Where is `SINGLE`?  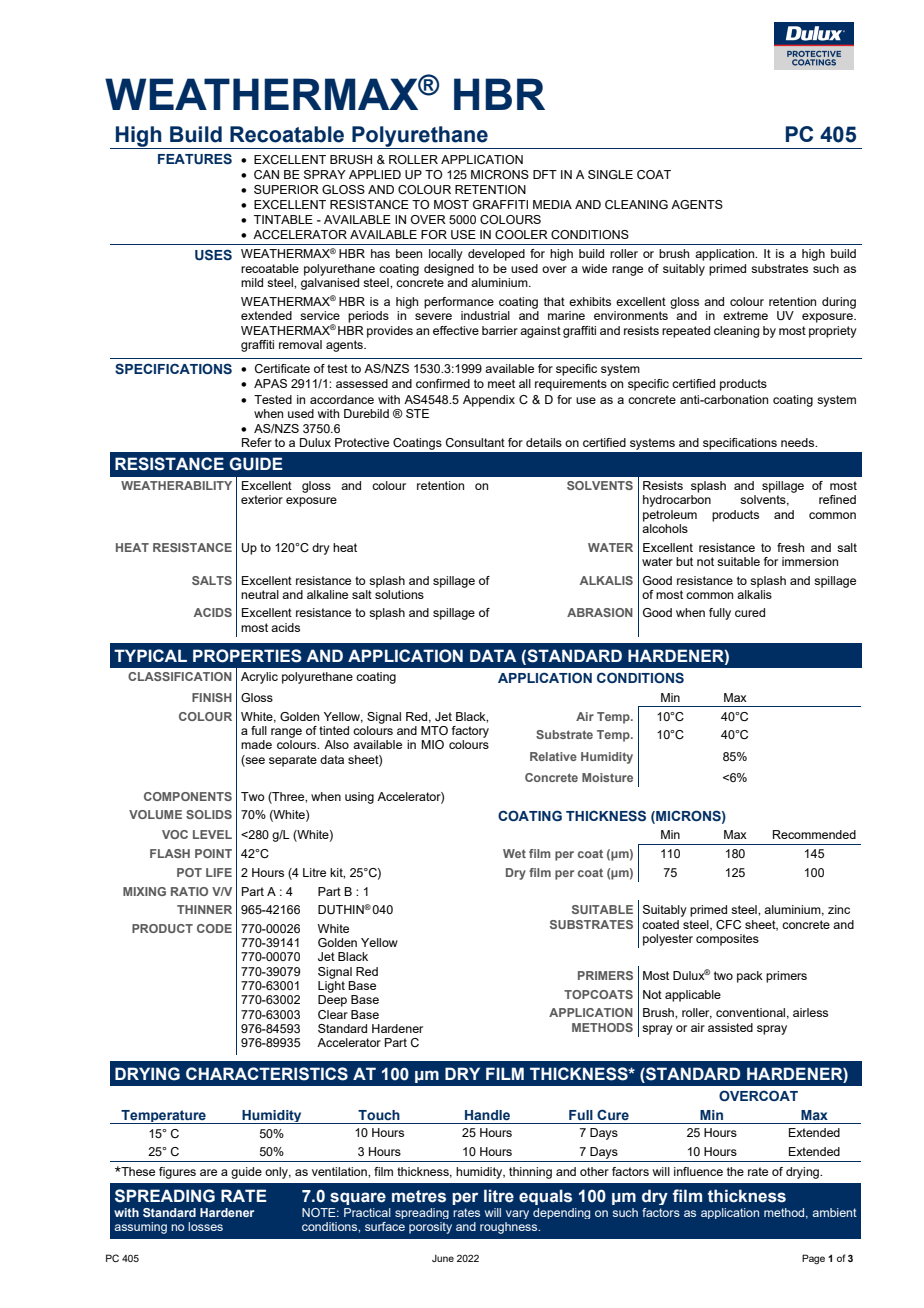 SINGLE is located at coordinates (610, 174).
